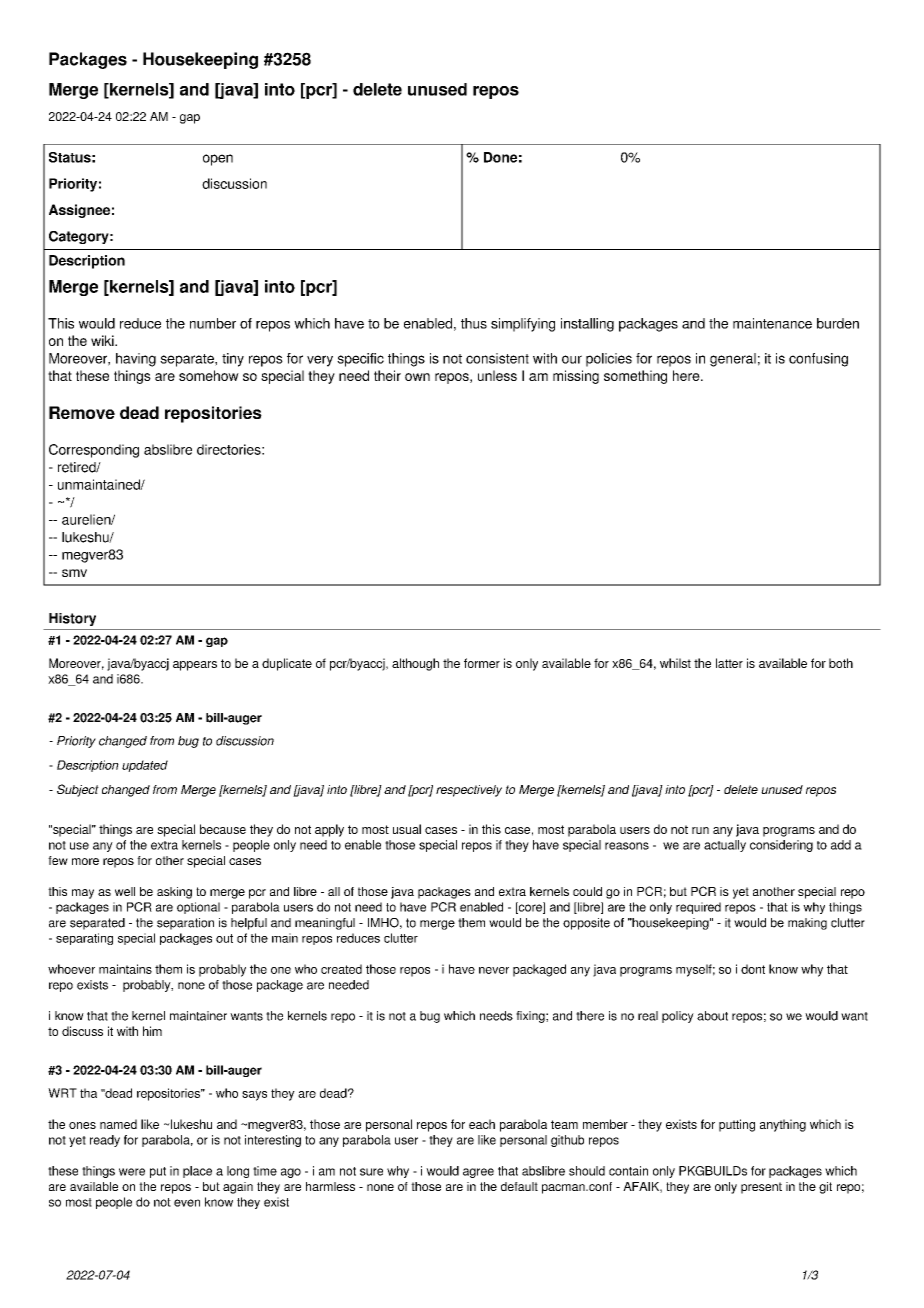  I want to click on agree, so click(478, 1173).
